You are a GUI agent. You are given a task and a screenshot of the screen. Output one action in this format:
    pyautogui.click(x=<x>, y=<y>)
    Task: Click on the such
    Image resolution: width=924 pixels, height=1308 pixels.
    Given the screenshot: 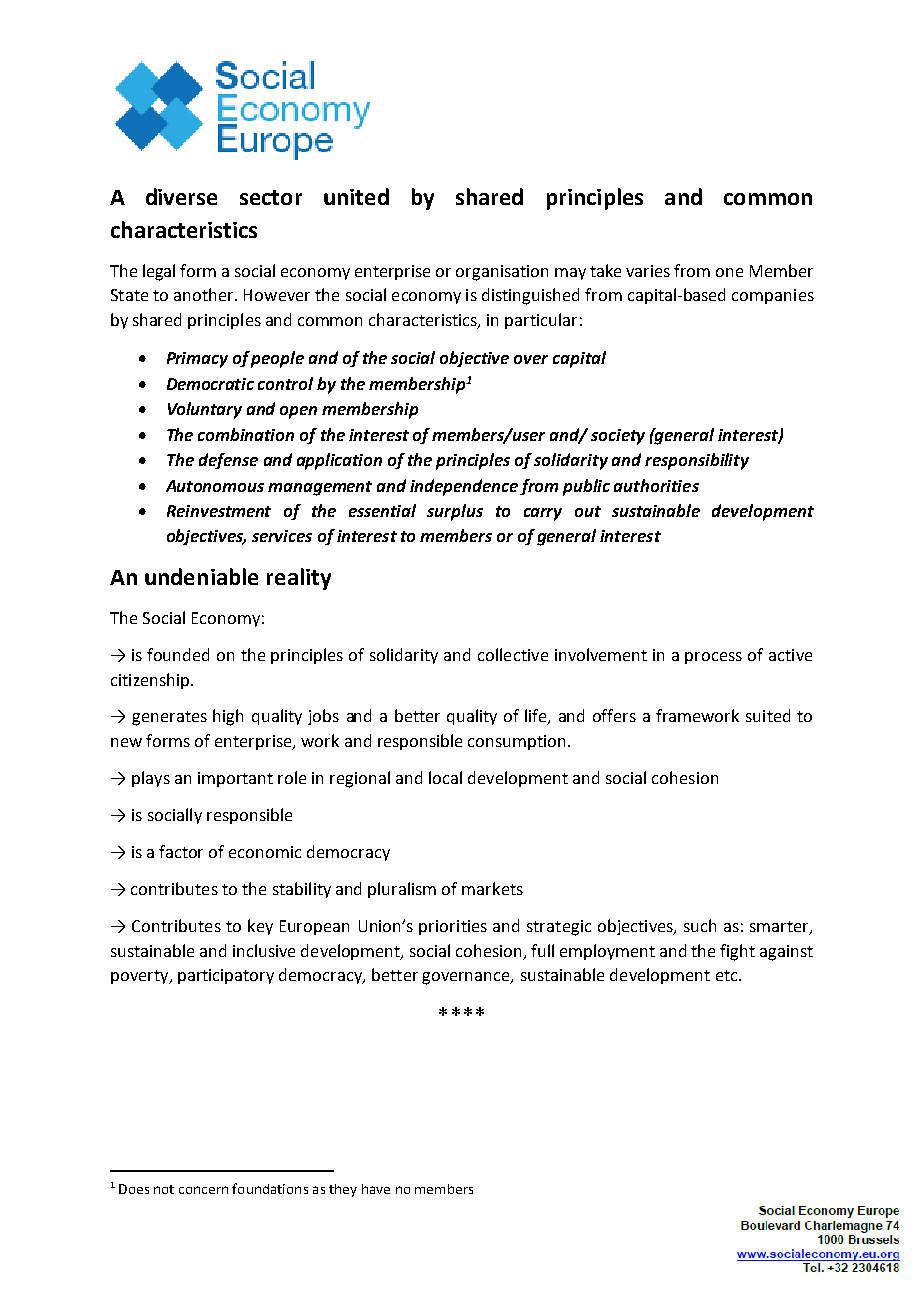 What is the action you would take?
    pyautogui.click(x=700, y=925)
